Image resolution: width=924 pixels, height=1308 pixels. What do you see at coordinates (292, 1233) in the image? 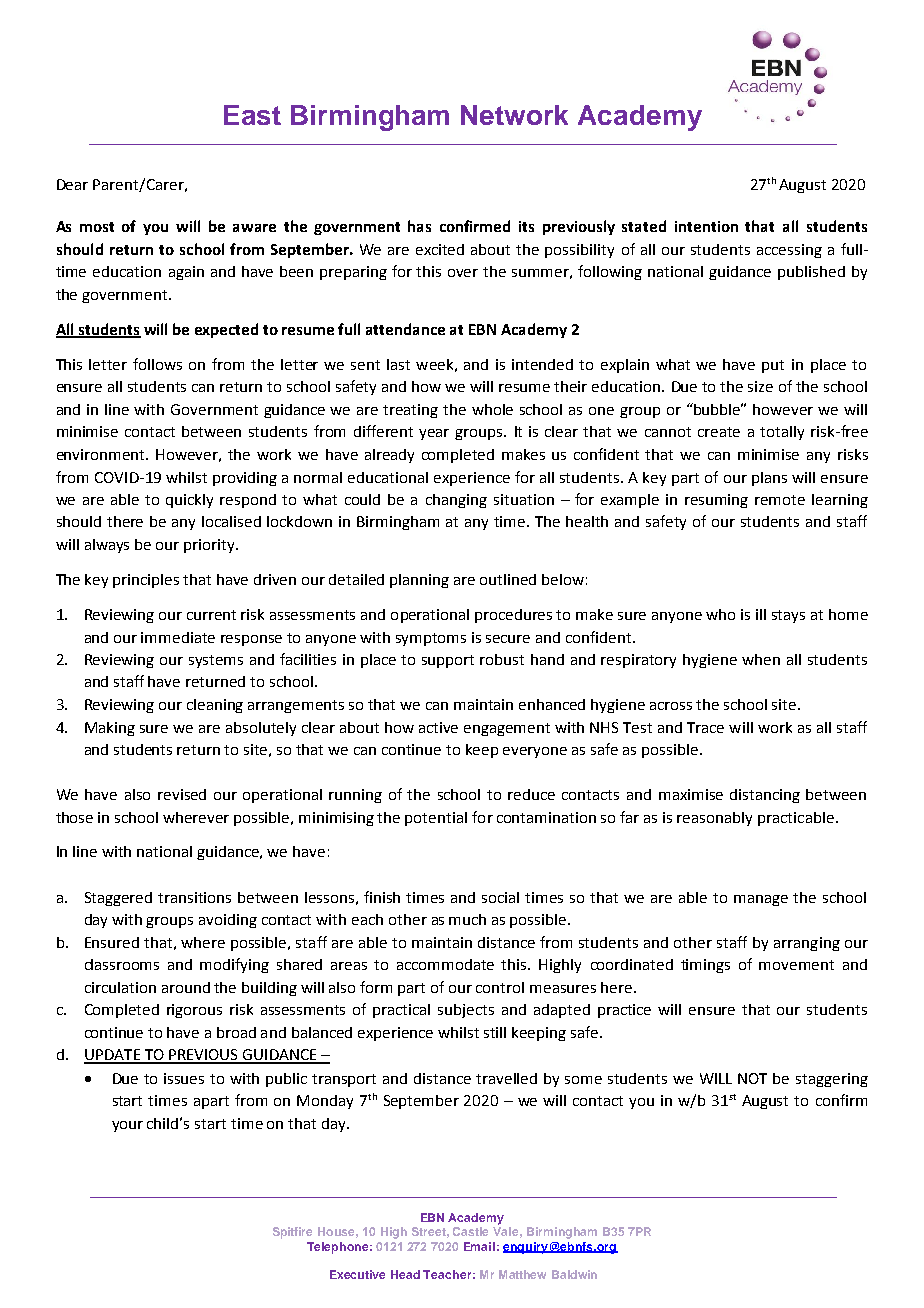
I see `Spitfire` at bounding box center [292, 1233].
